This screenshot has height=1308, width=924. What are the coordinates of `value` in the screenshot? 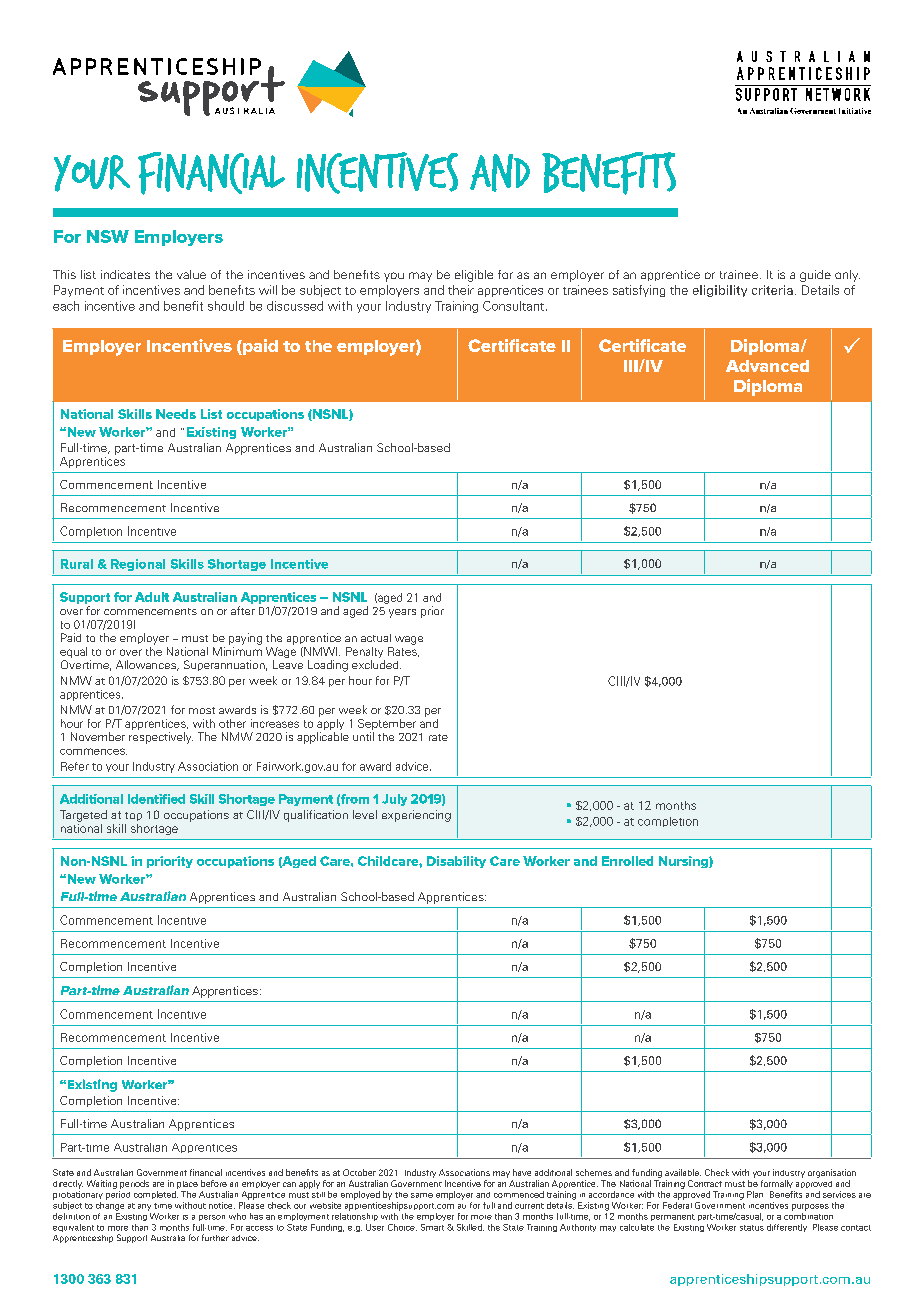 It's located at (191, 274).
